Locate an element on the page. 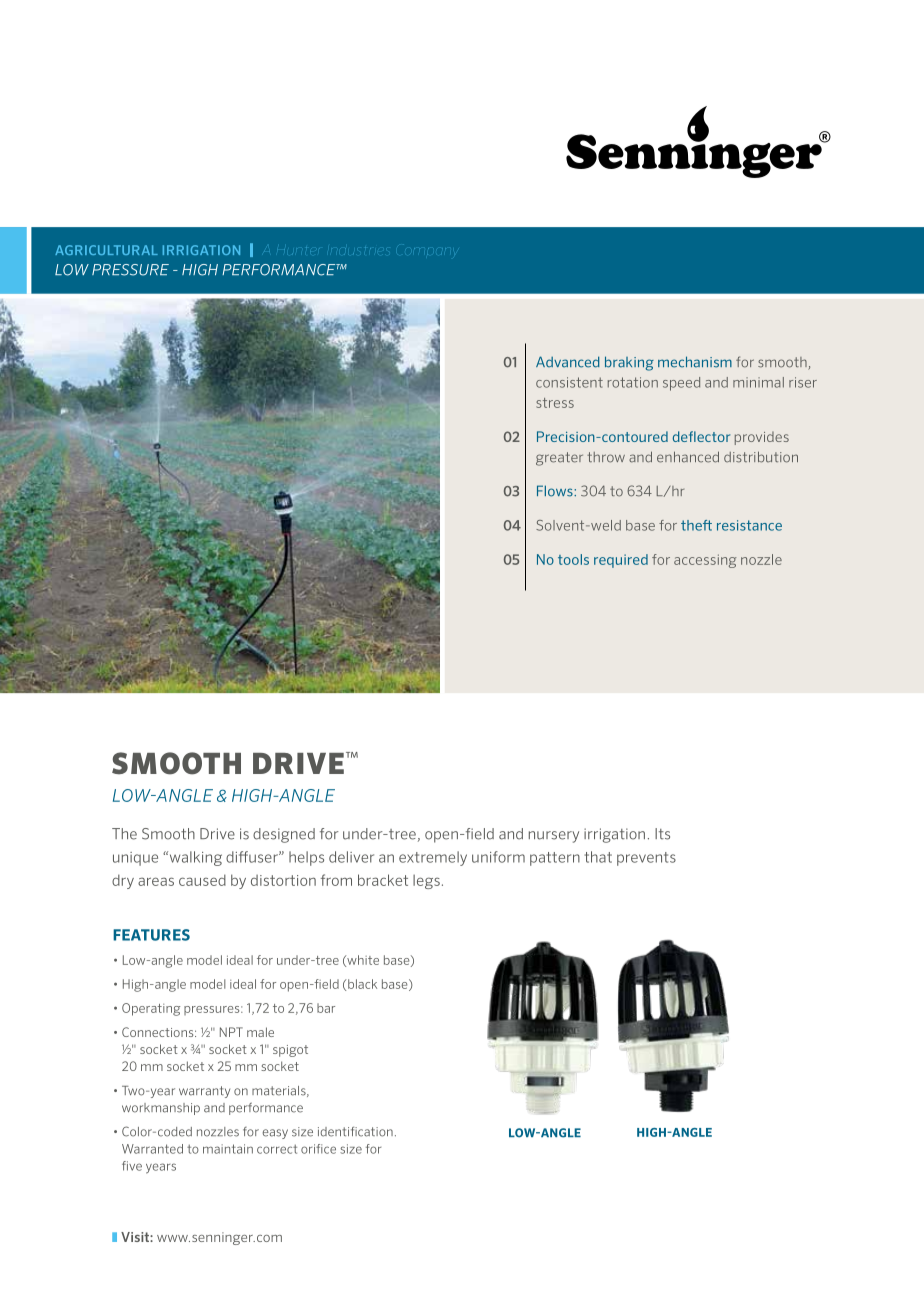 This document has height=1308, width=924. Flows is located at coordinates (556, 491).
